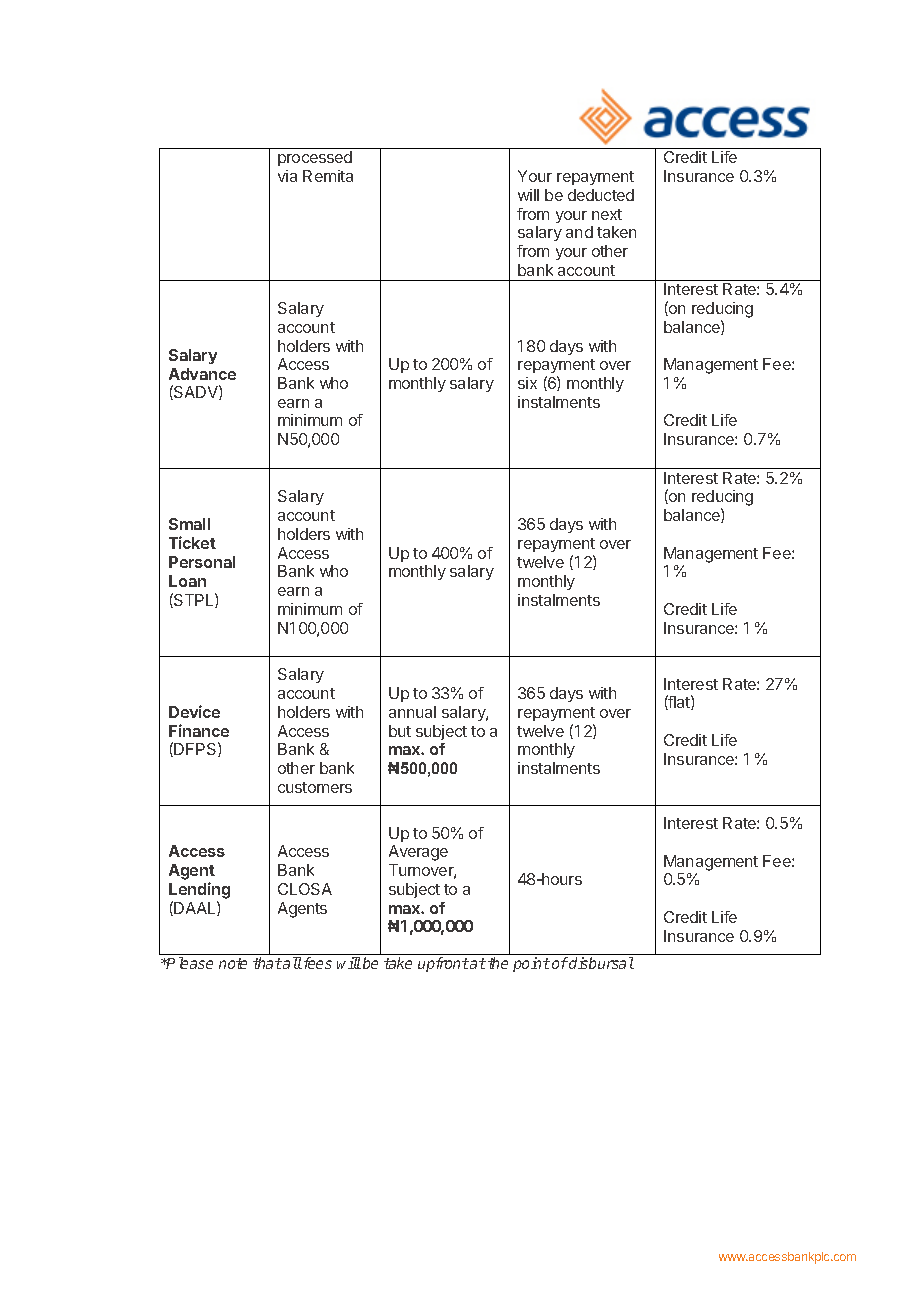 The height and width of the screenshot is (1307, 924). I want to click on deducted, so click(601, 195).
